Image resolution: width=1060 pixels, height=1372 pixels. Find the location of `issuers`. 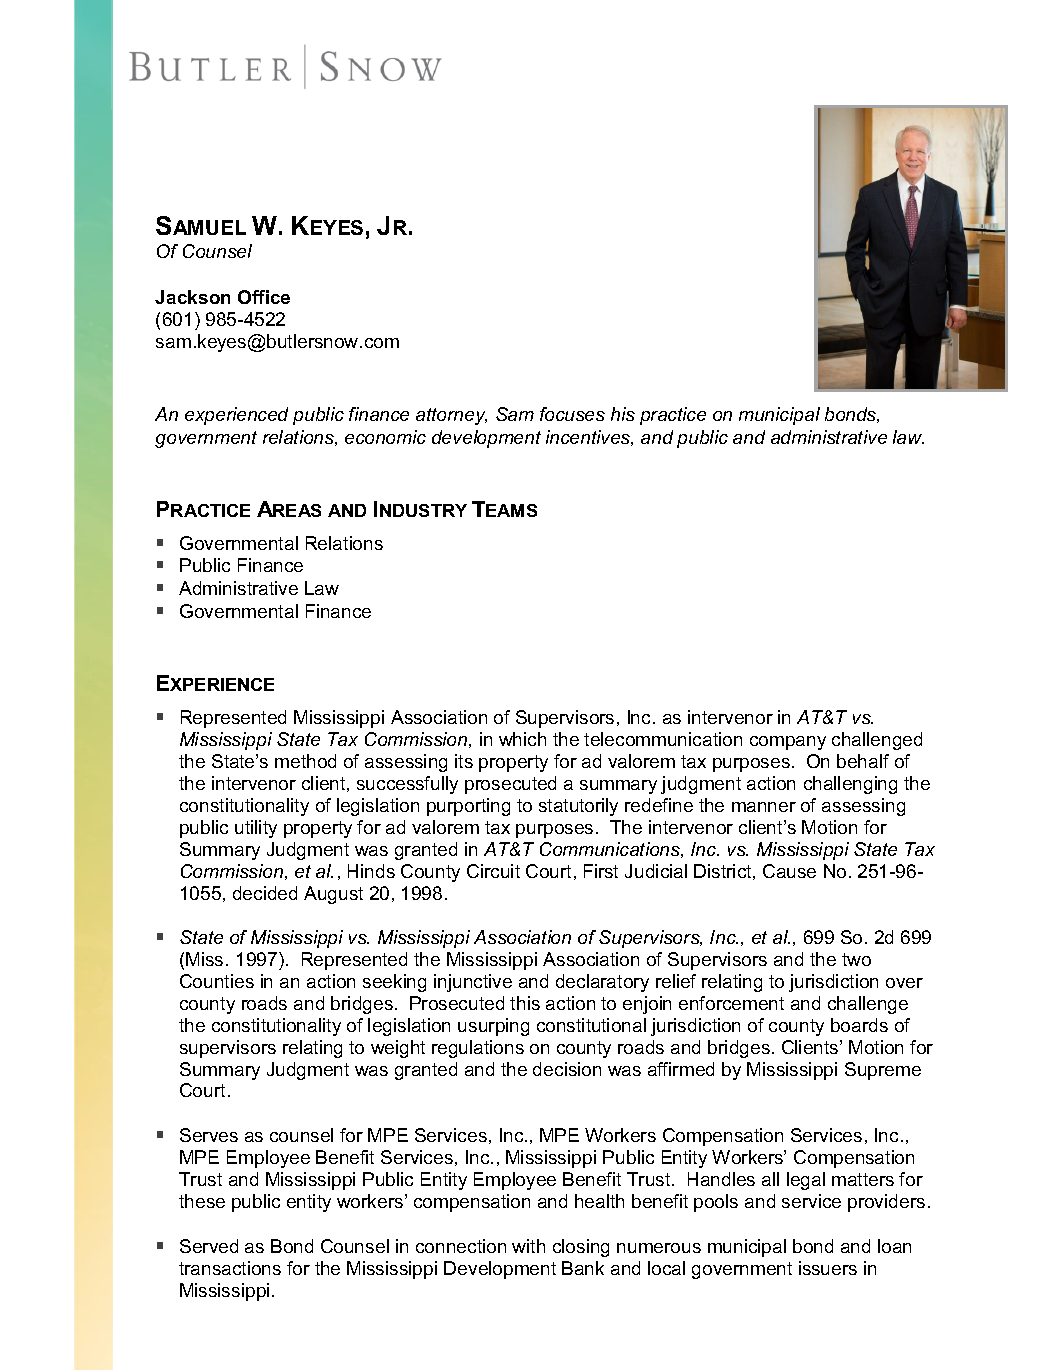

issuers is located at coordinates (828, 1268).
